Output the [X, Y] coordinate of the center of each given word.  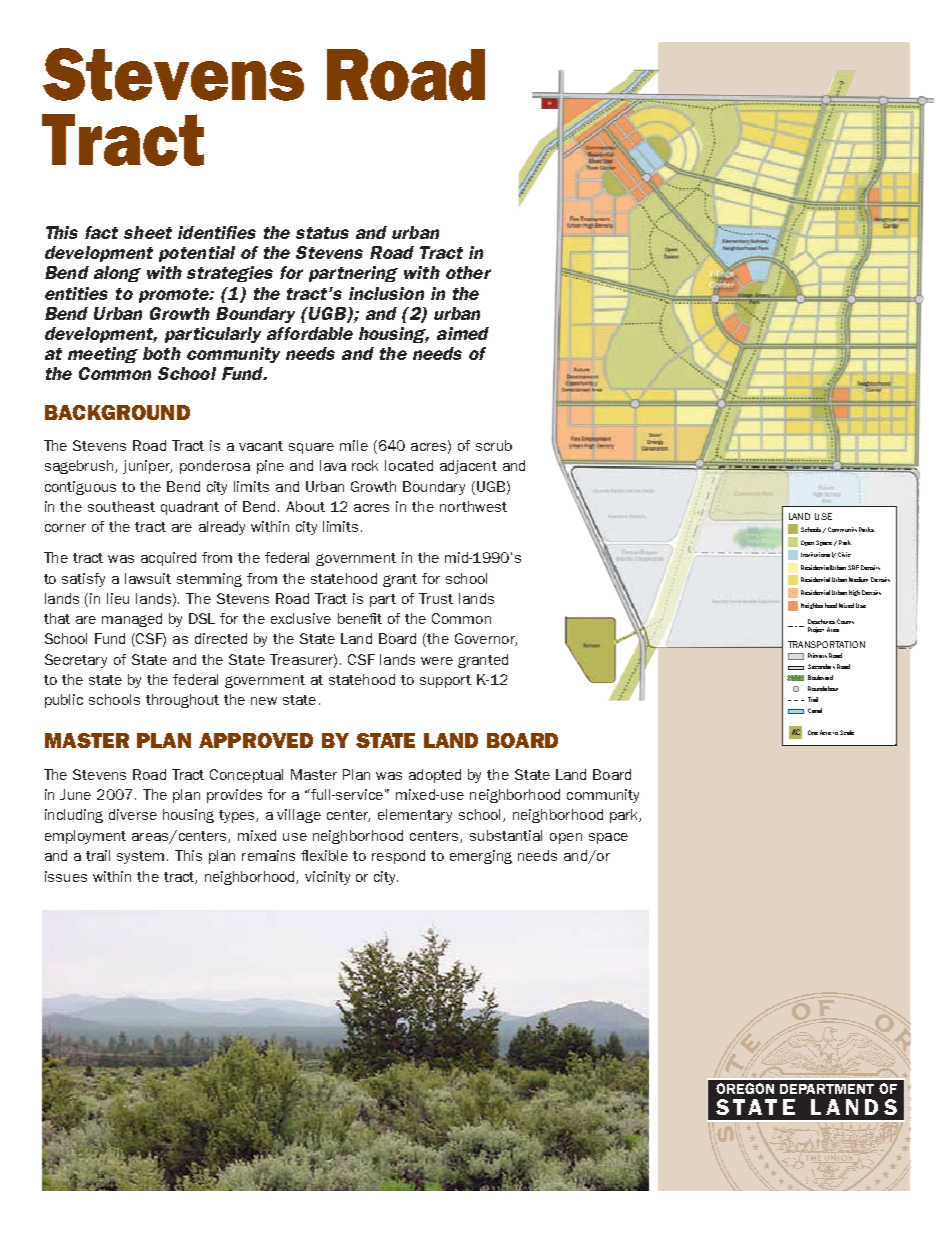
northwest [473, 506]
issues [66, 876]
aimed [463, 333]
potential [197, 254]
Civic [844, 554]
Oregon [745, 1088]
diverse [133, 814]
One [813, 732]
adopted [435, 776]
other [468, 272]
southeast [121, 506]
